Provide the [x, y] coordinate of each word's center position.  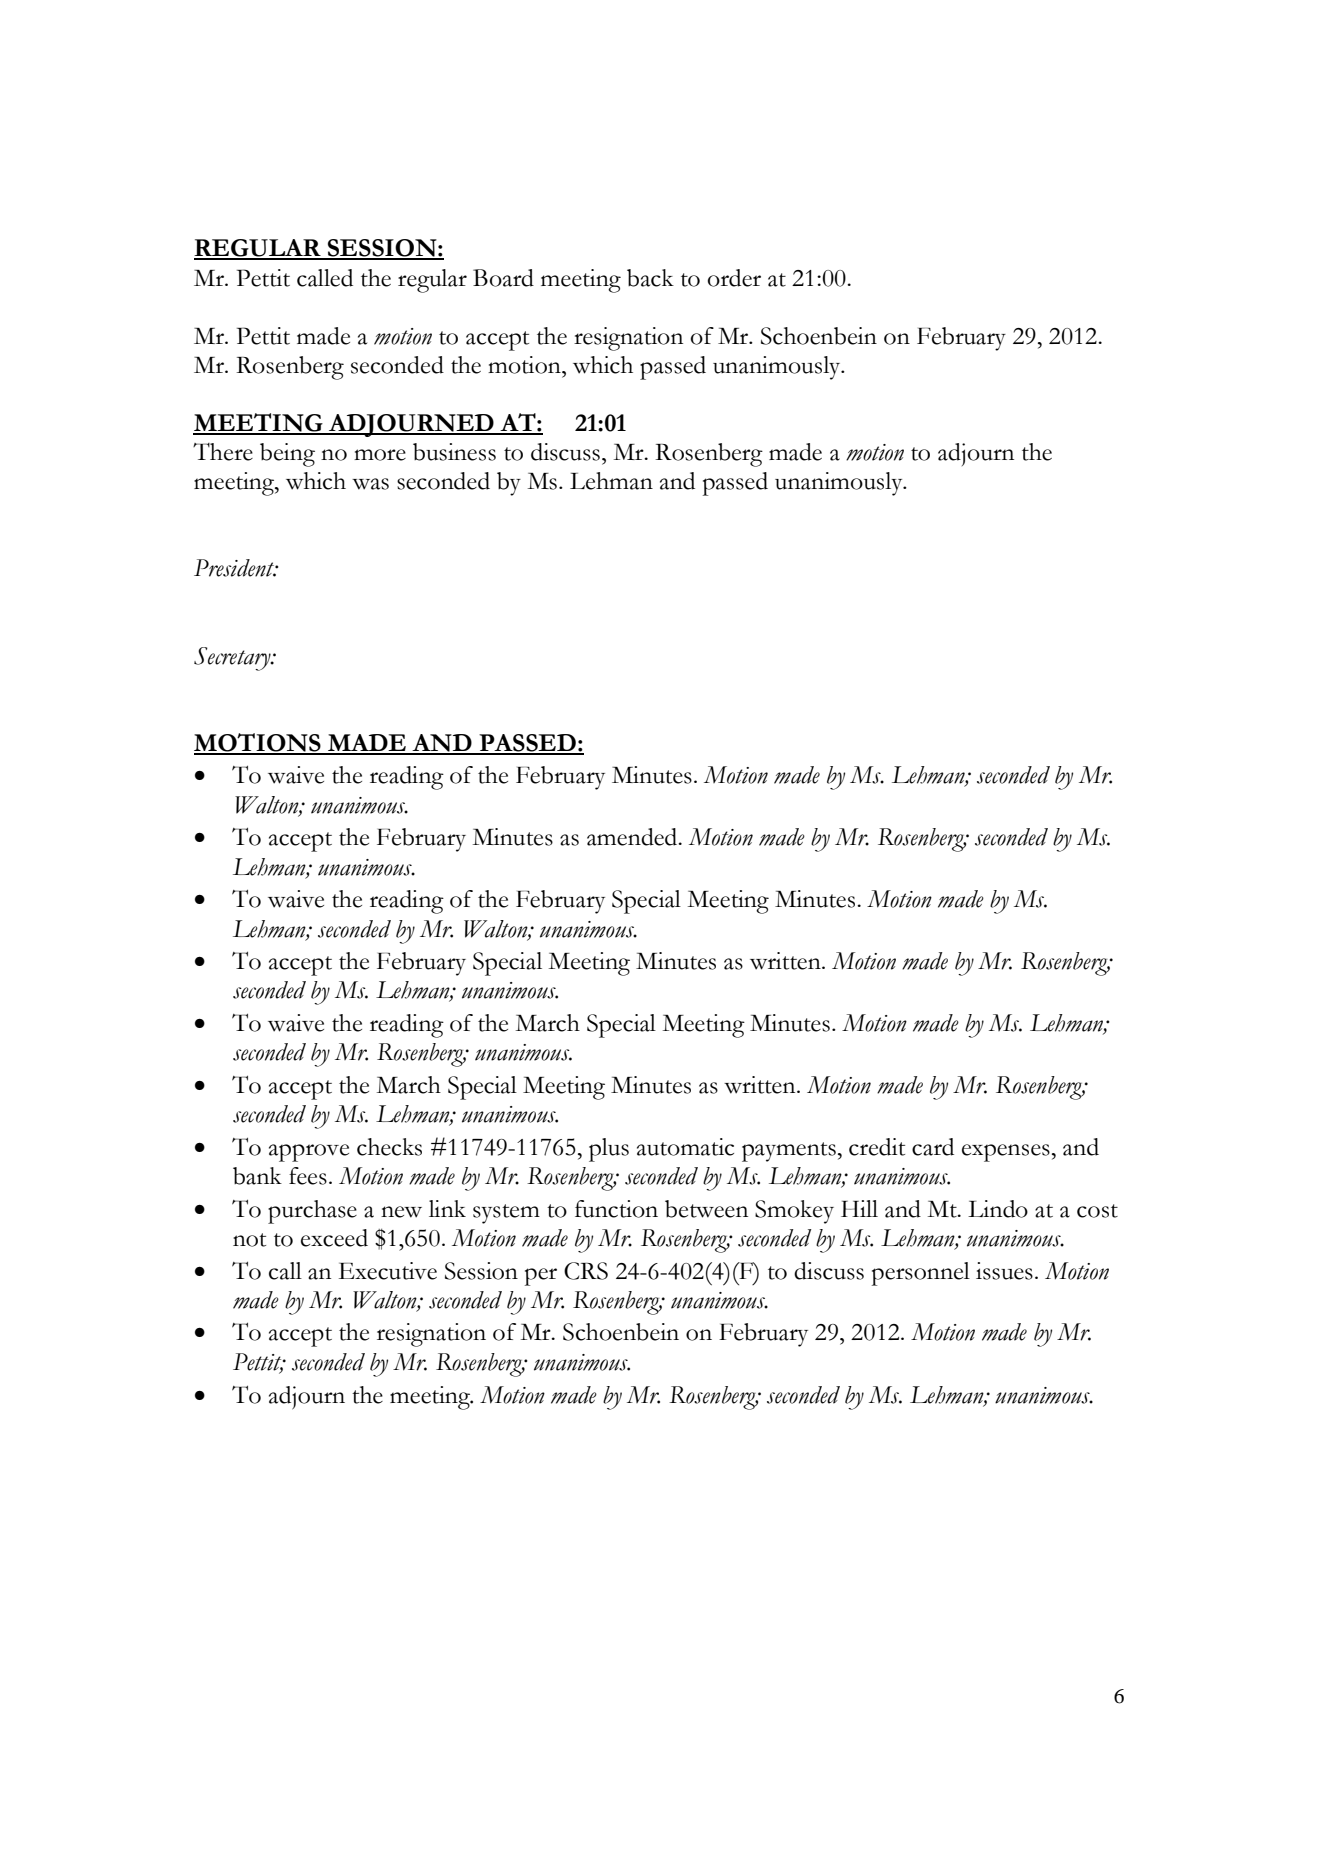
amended [633, 837]
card [933, 1147]
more [380, 455]
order [734, 278]
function [616, 1209]
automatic [685, 1147]
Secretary [233, 659]
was [370, 484]
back [650, 278]
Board [503, 278]
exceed [334, 1238]
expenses [1006, 1153]
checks [389, 1147]
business [454, 452]
